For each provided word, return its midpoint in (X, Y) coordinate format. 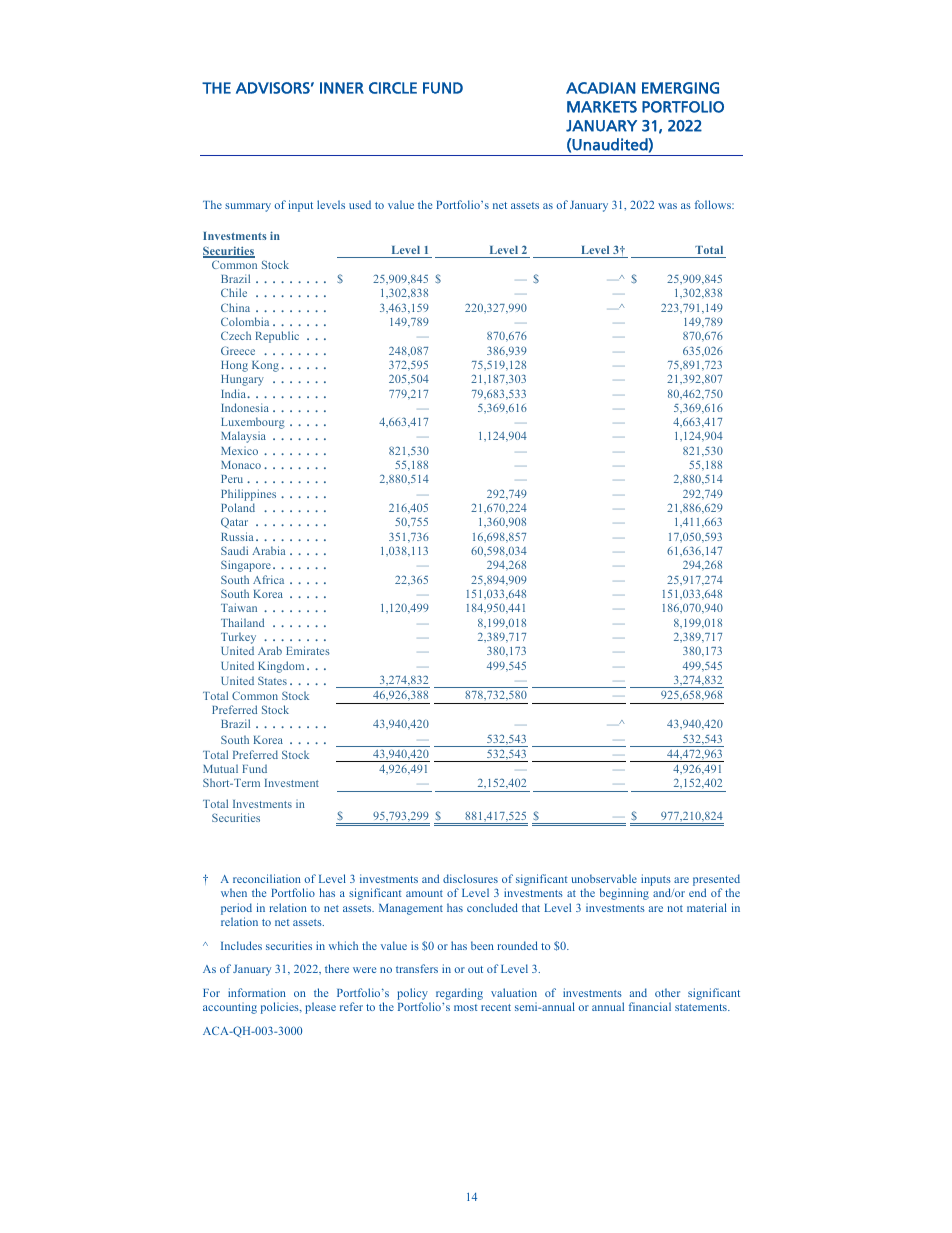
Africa (268, 579)
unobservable (604, 878)
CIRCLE (393, 88)
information (257, 992)
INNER (342, 88)
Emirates (308, 650)
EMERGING (680, 88)
